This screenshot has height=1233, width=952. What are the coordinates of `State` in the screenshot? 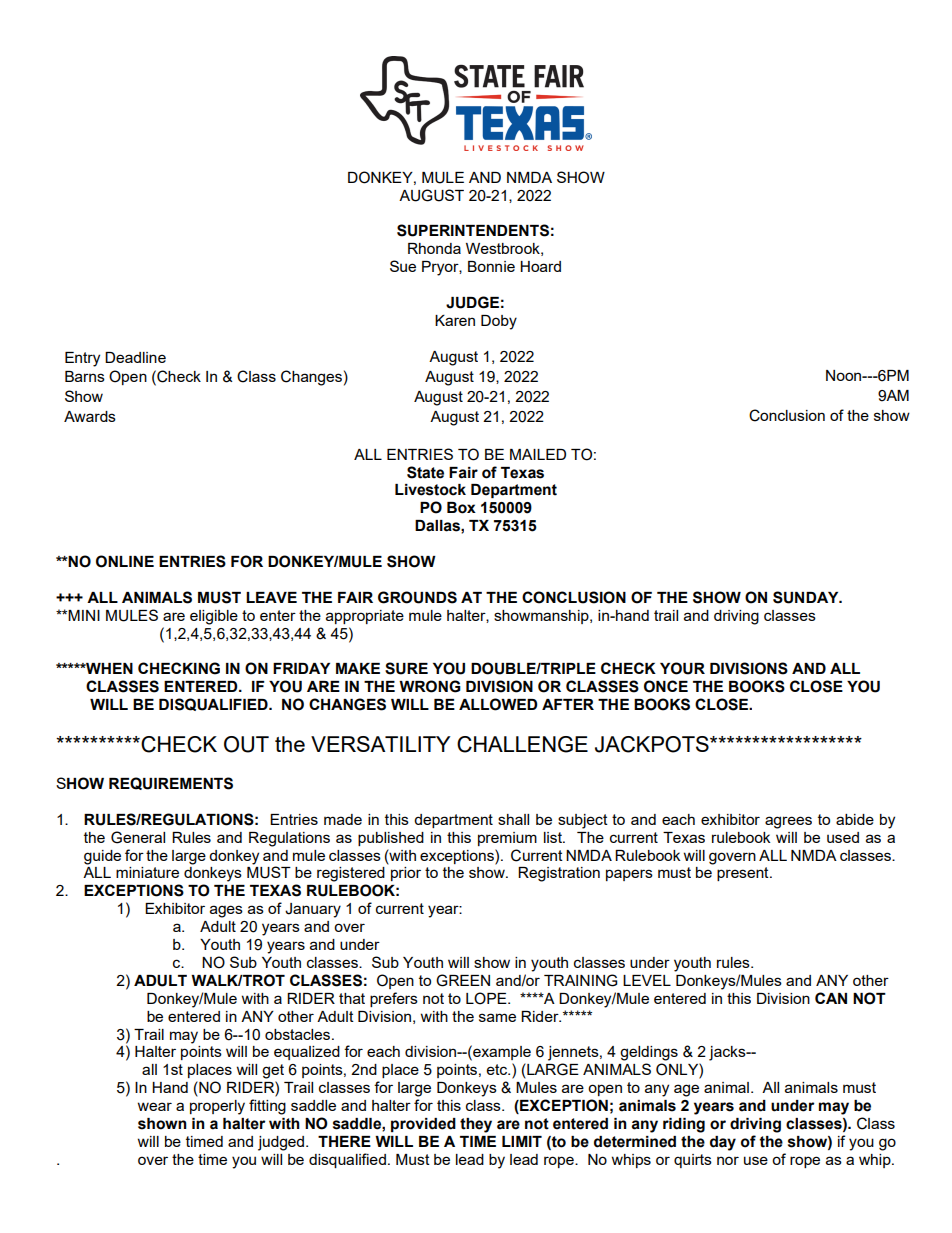 It's located at (425, 472).
